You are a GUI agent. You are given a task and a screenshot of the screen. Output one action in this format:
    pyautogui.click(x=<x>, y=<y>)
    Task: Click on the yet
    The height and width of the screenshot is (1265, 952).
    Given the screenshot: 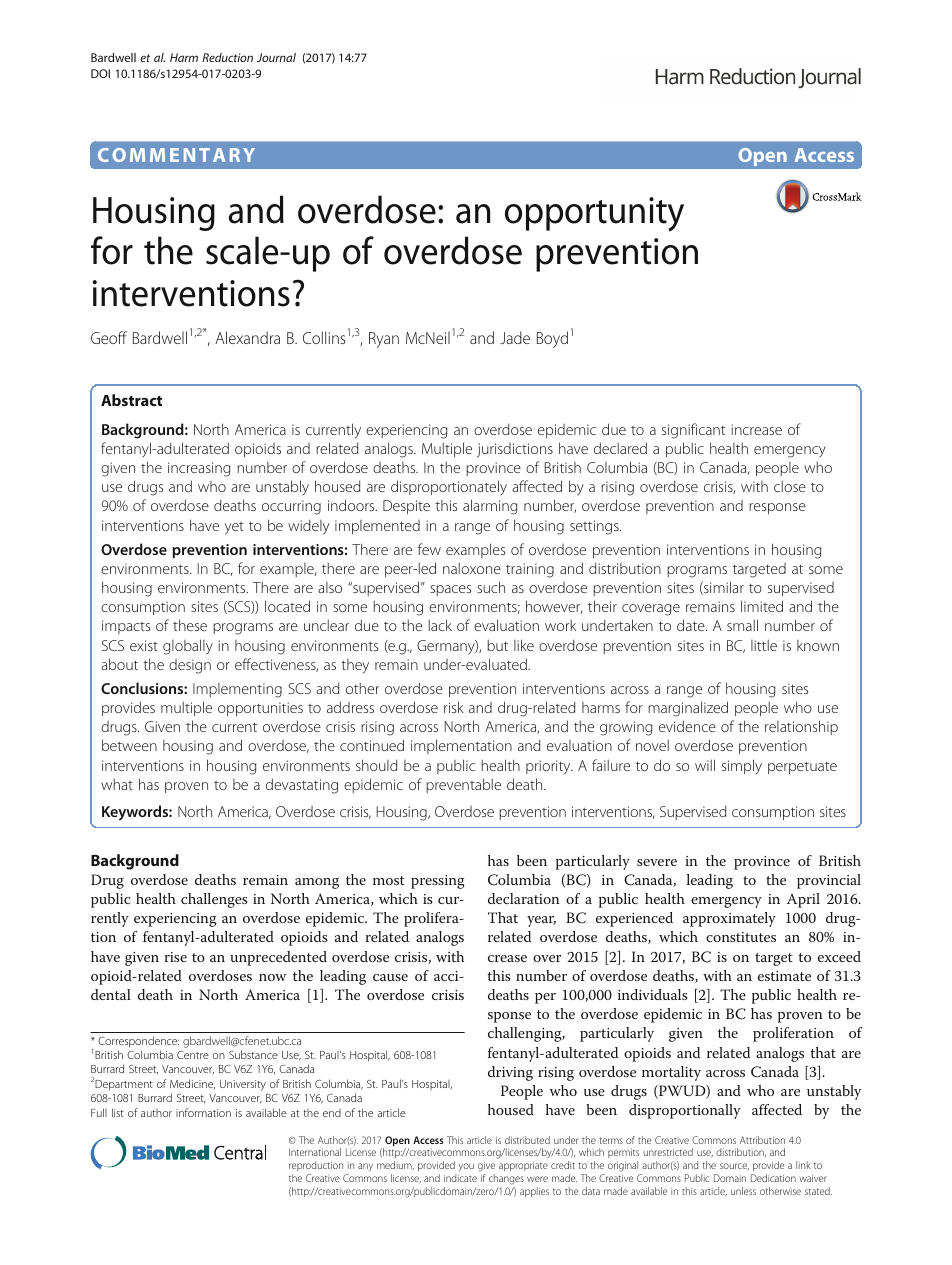 What is the action you would take?
    pyautogui.click(x=234, y=528)
